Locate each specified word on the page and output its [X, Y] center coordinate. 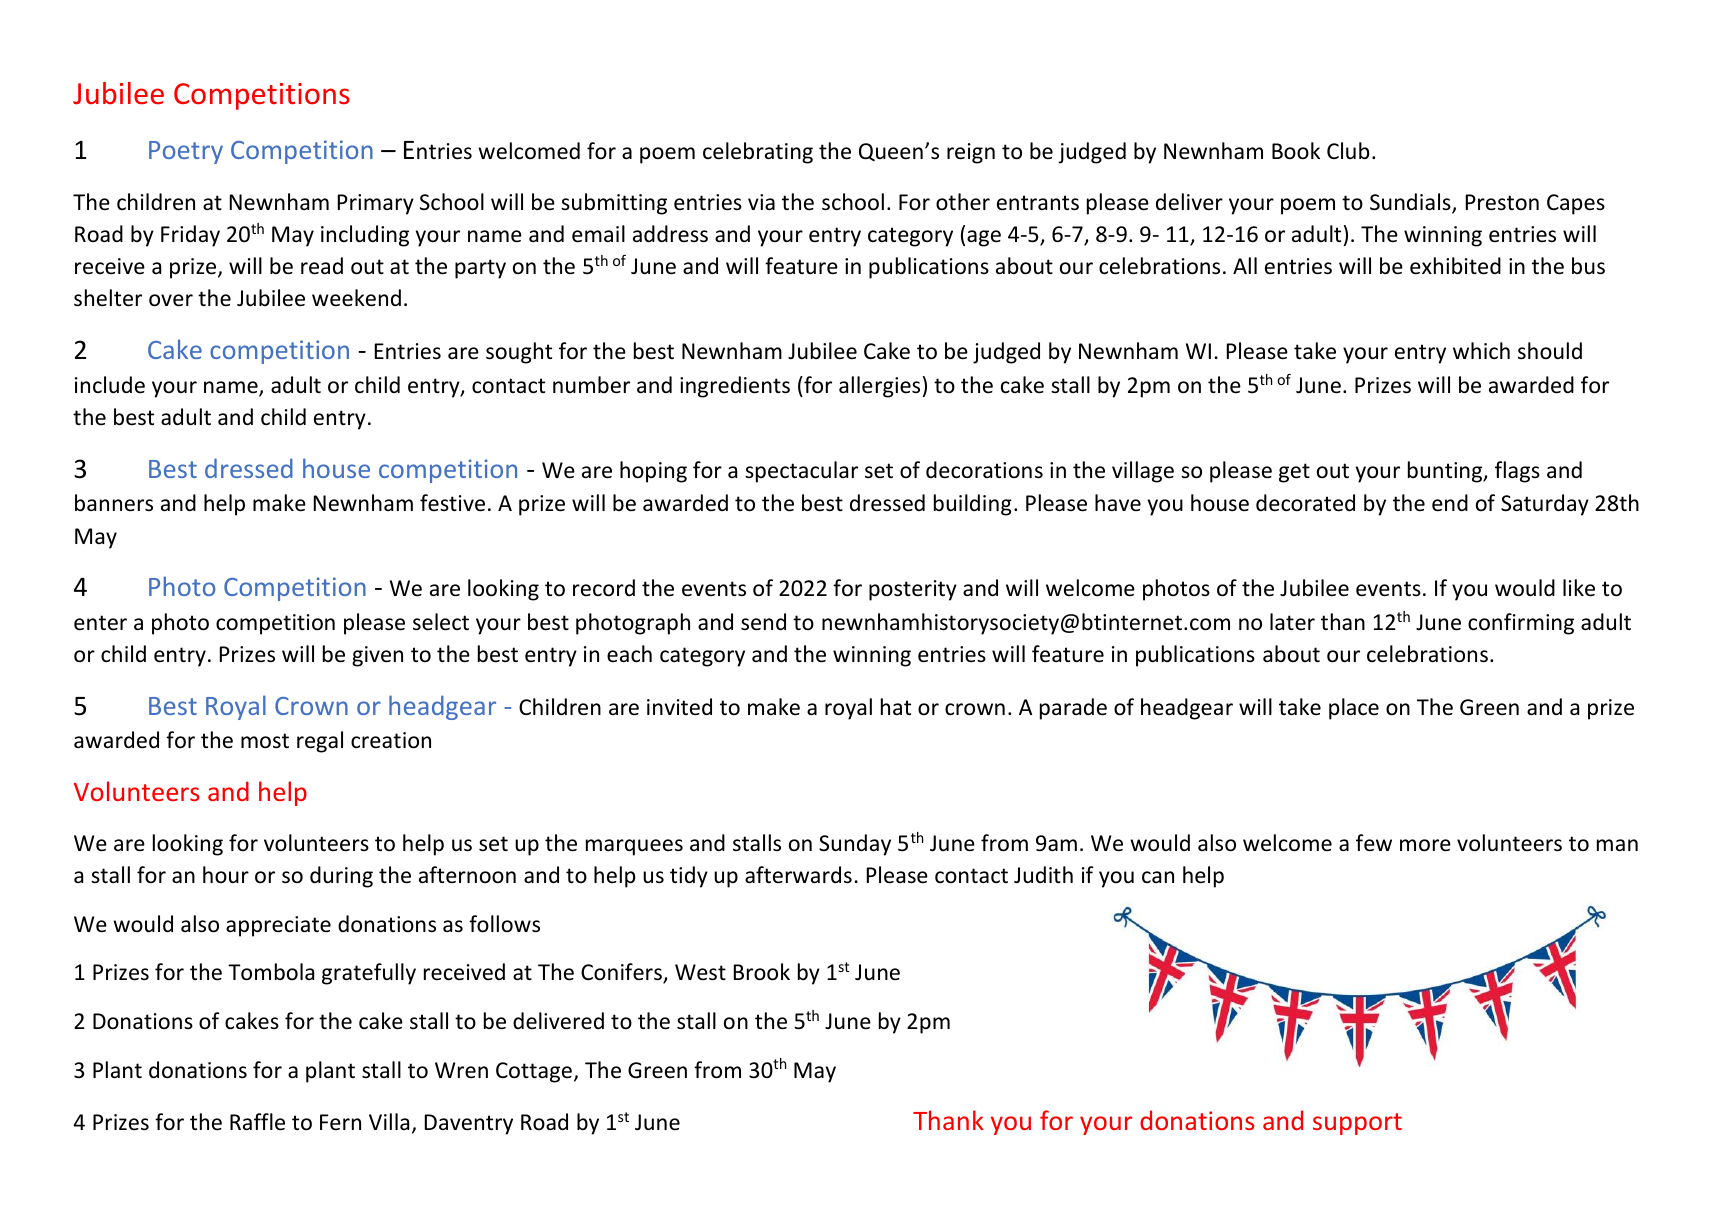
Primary [376, 204]
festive [452, 503]
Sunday [855, 845]
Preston [1502, 202]
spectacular [801, 472]
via [761, 202]
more [1425, 845]
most [265, 741]
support [1357, 1124]
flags [1517, 472]
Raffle [257, 1122]
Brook [762, 972]
